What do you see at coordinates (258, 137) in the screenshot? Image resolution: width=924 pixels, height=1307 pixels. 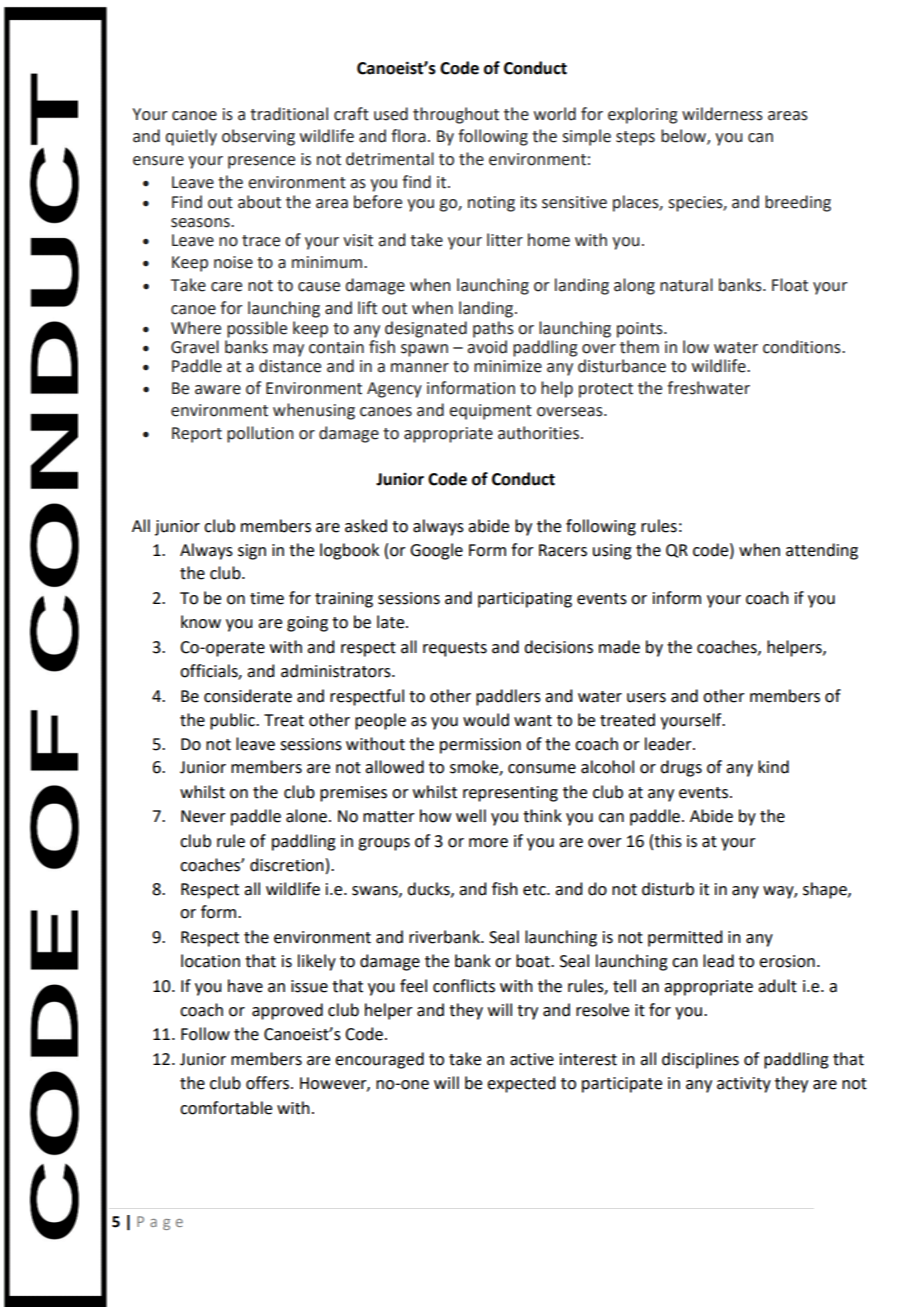 I see `observing` at bounding box center [258, 137].
